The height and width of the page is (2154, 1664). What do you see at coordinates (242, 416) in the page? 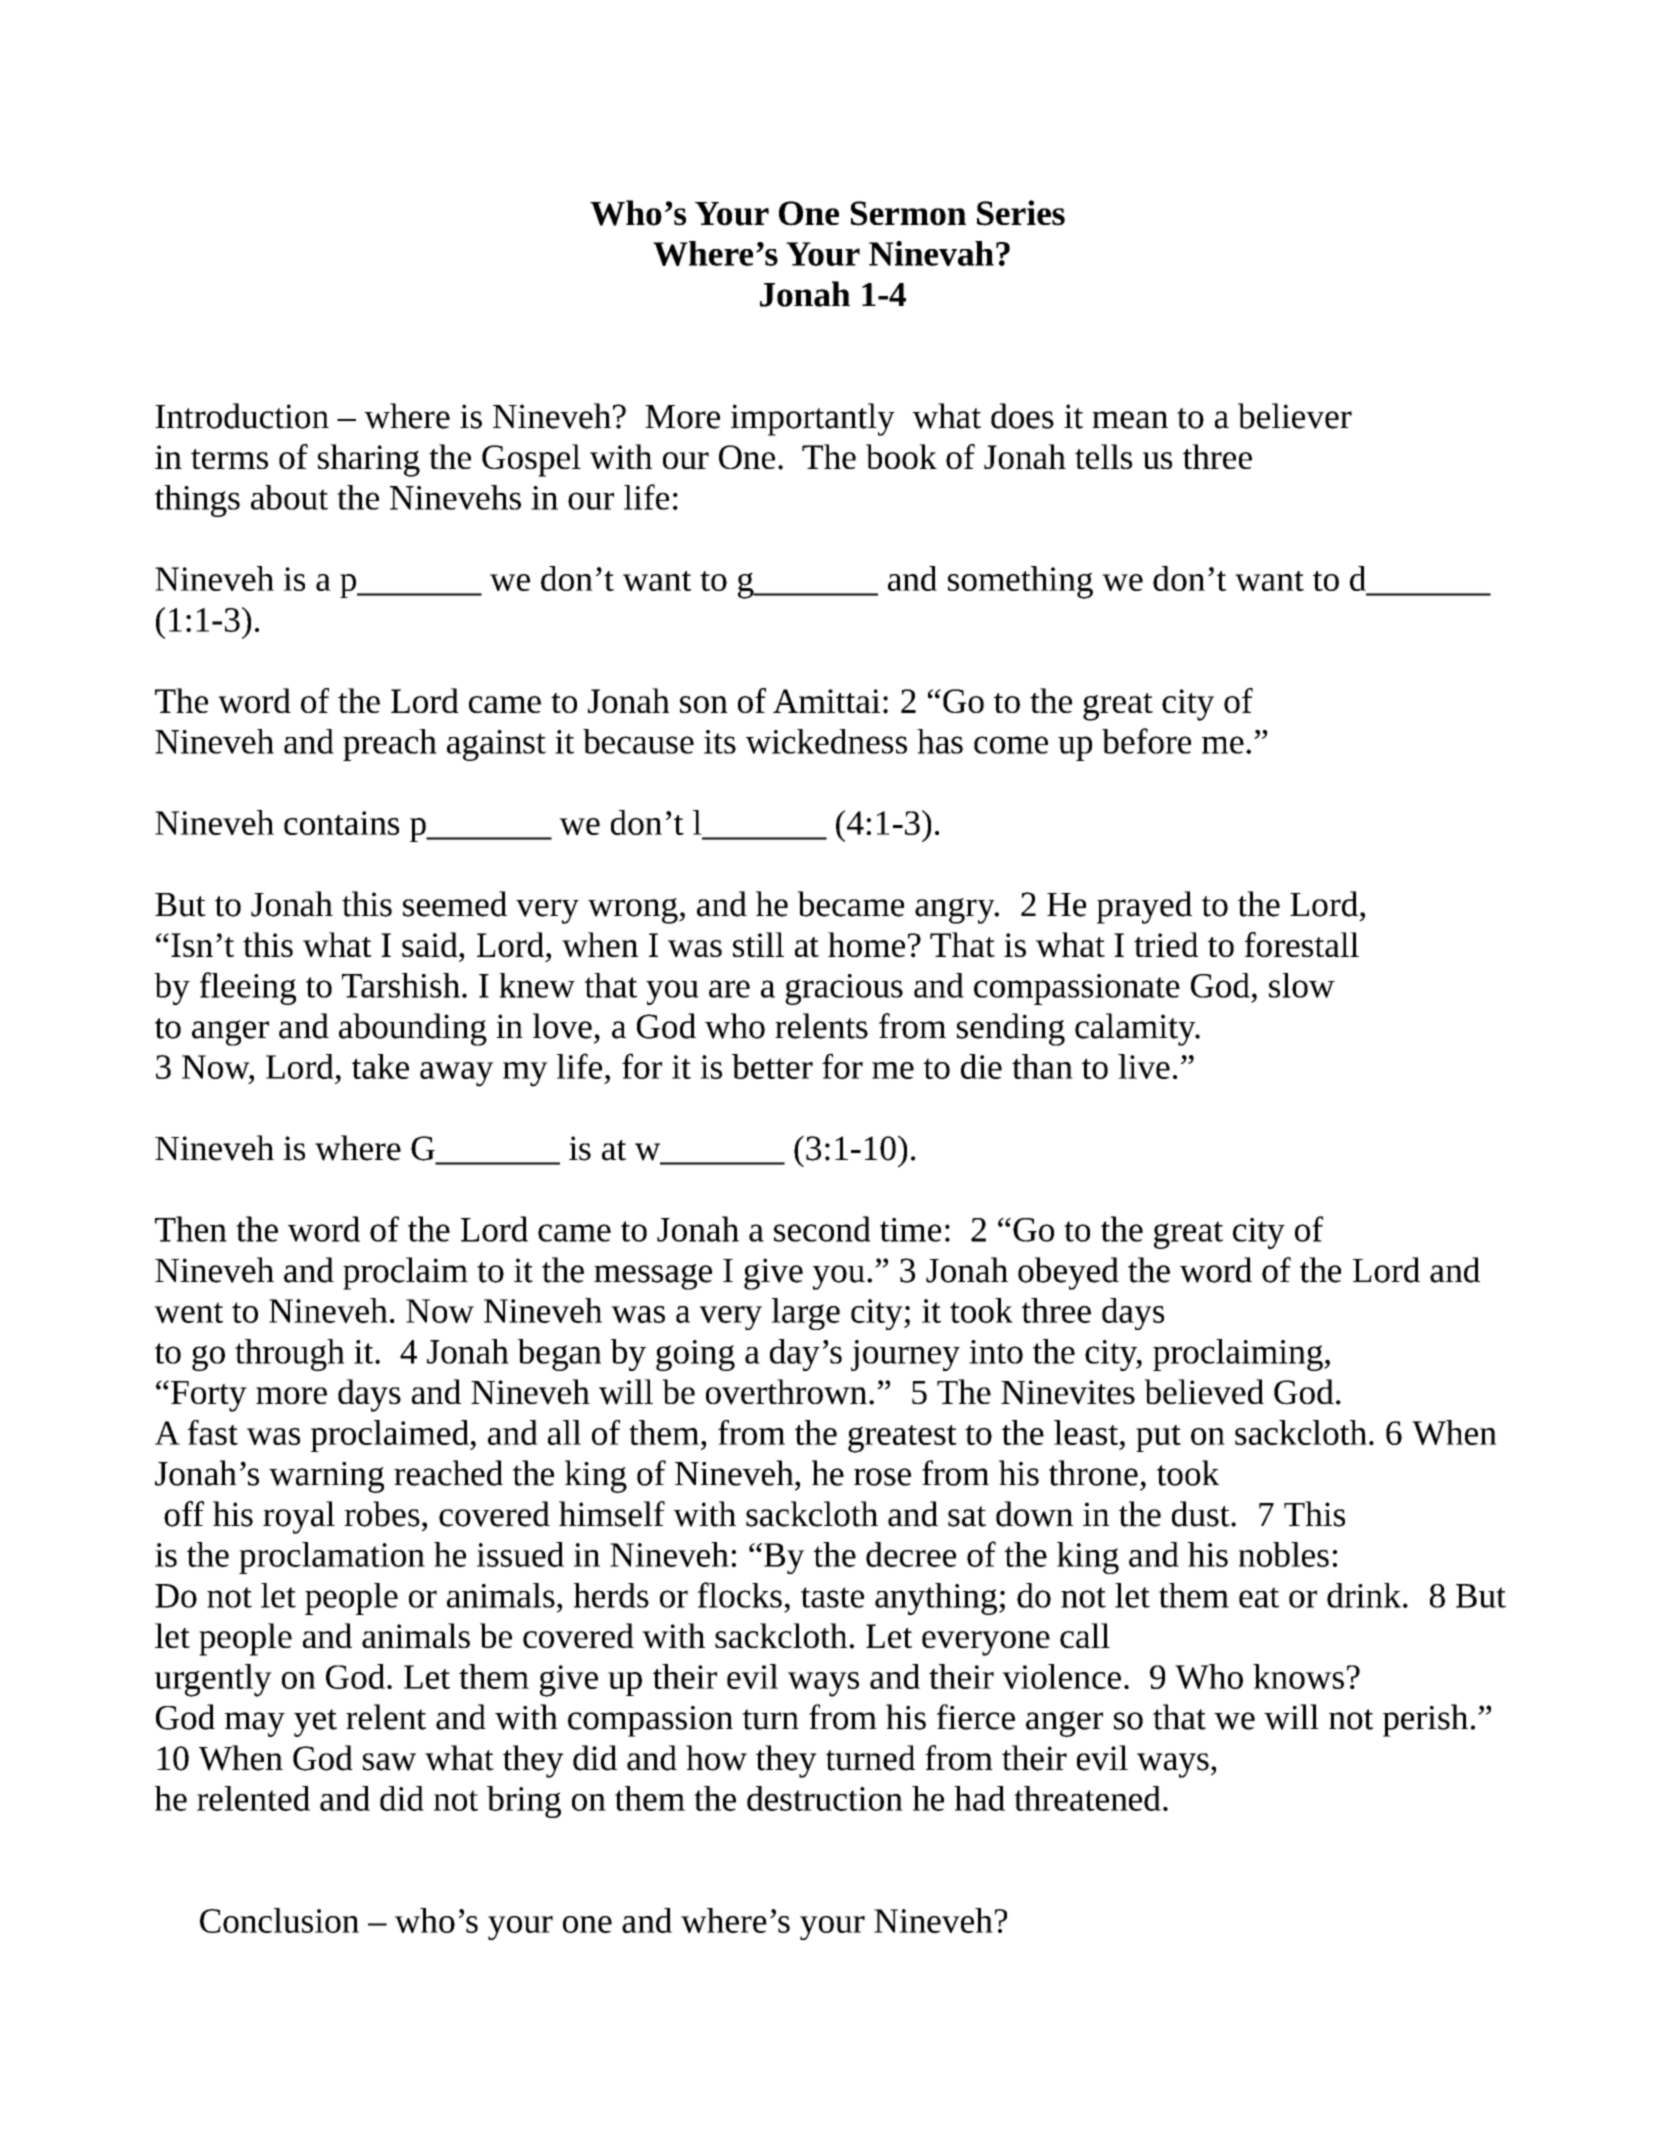
I see `Introduction` at bounding box center [242, 416].
